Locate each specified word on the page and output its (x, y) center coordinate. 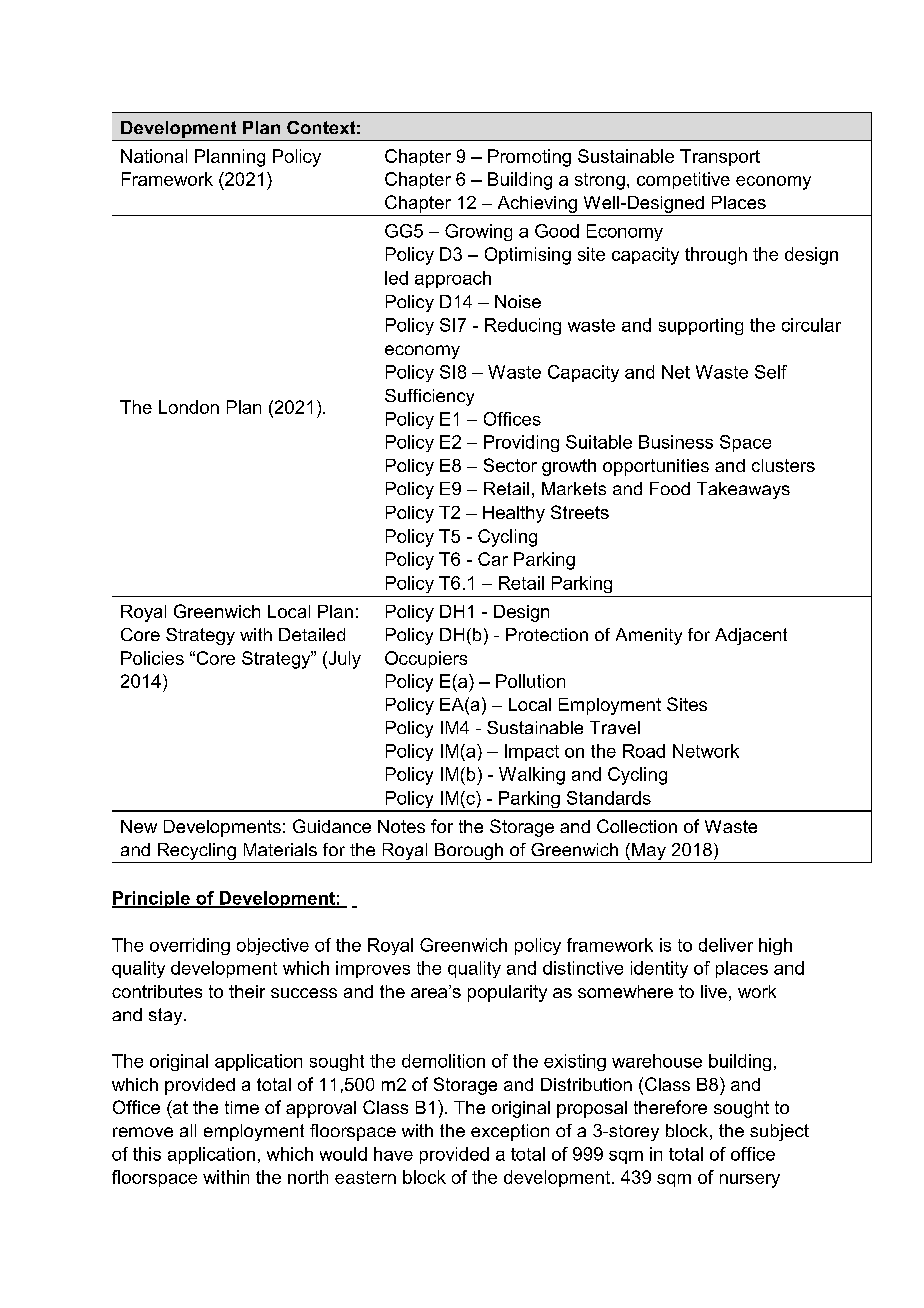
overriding (190, 946)
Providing (521, 443)
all (188, 1130)
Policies (152, 658)
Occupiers (426, 659)
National (154, 156)
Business (676, 442)
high (775, 946)
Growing (478, 232)
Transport (720, 157)
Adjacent (751, 636)
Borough (469, 853)
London (189, 407)
